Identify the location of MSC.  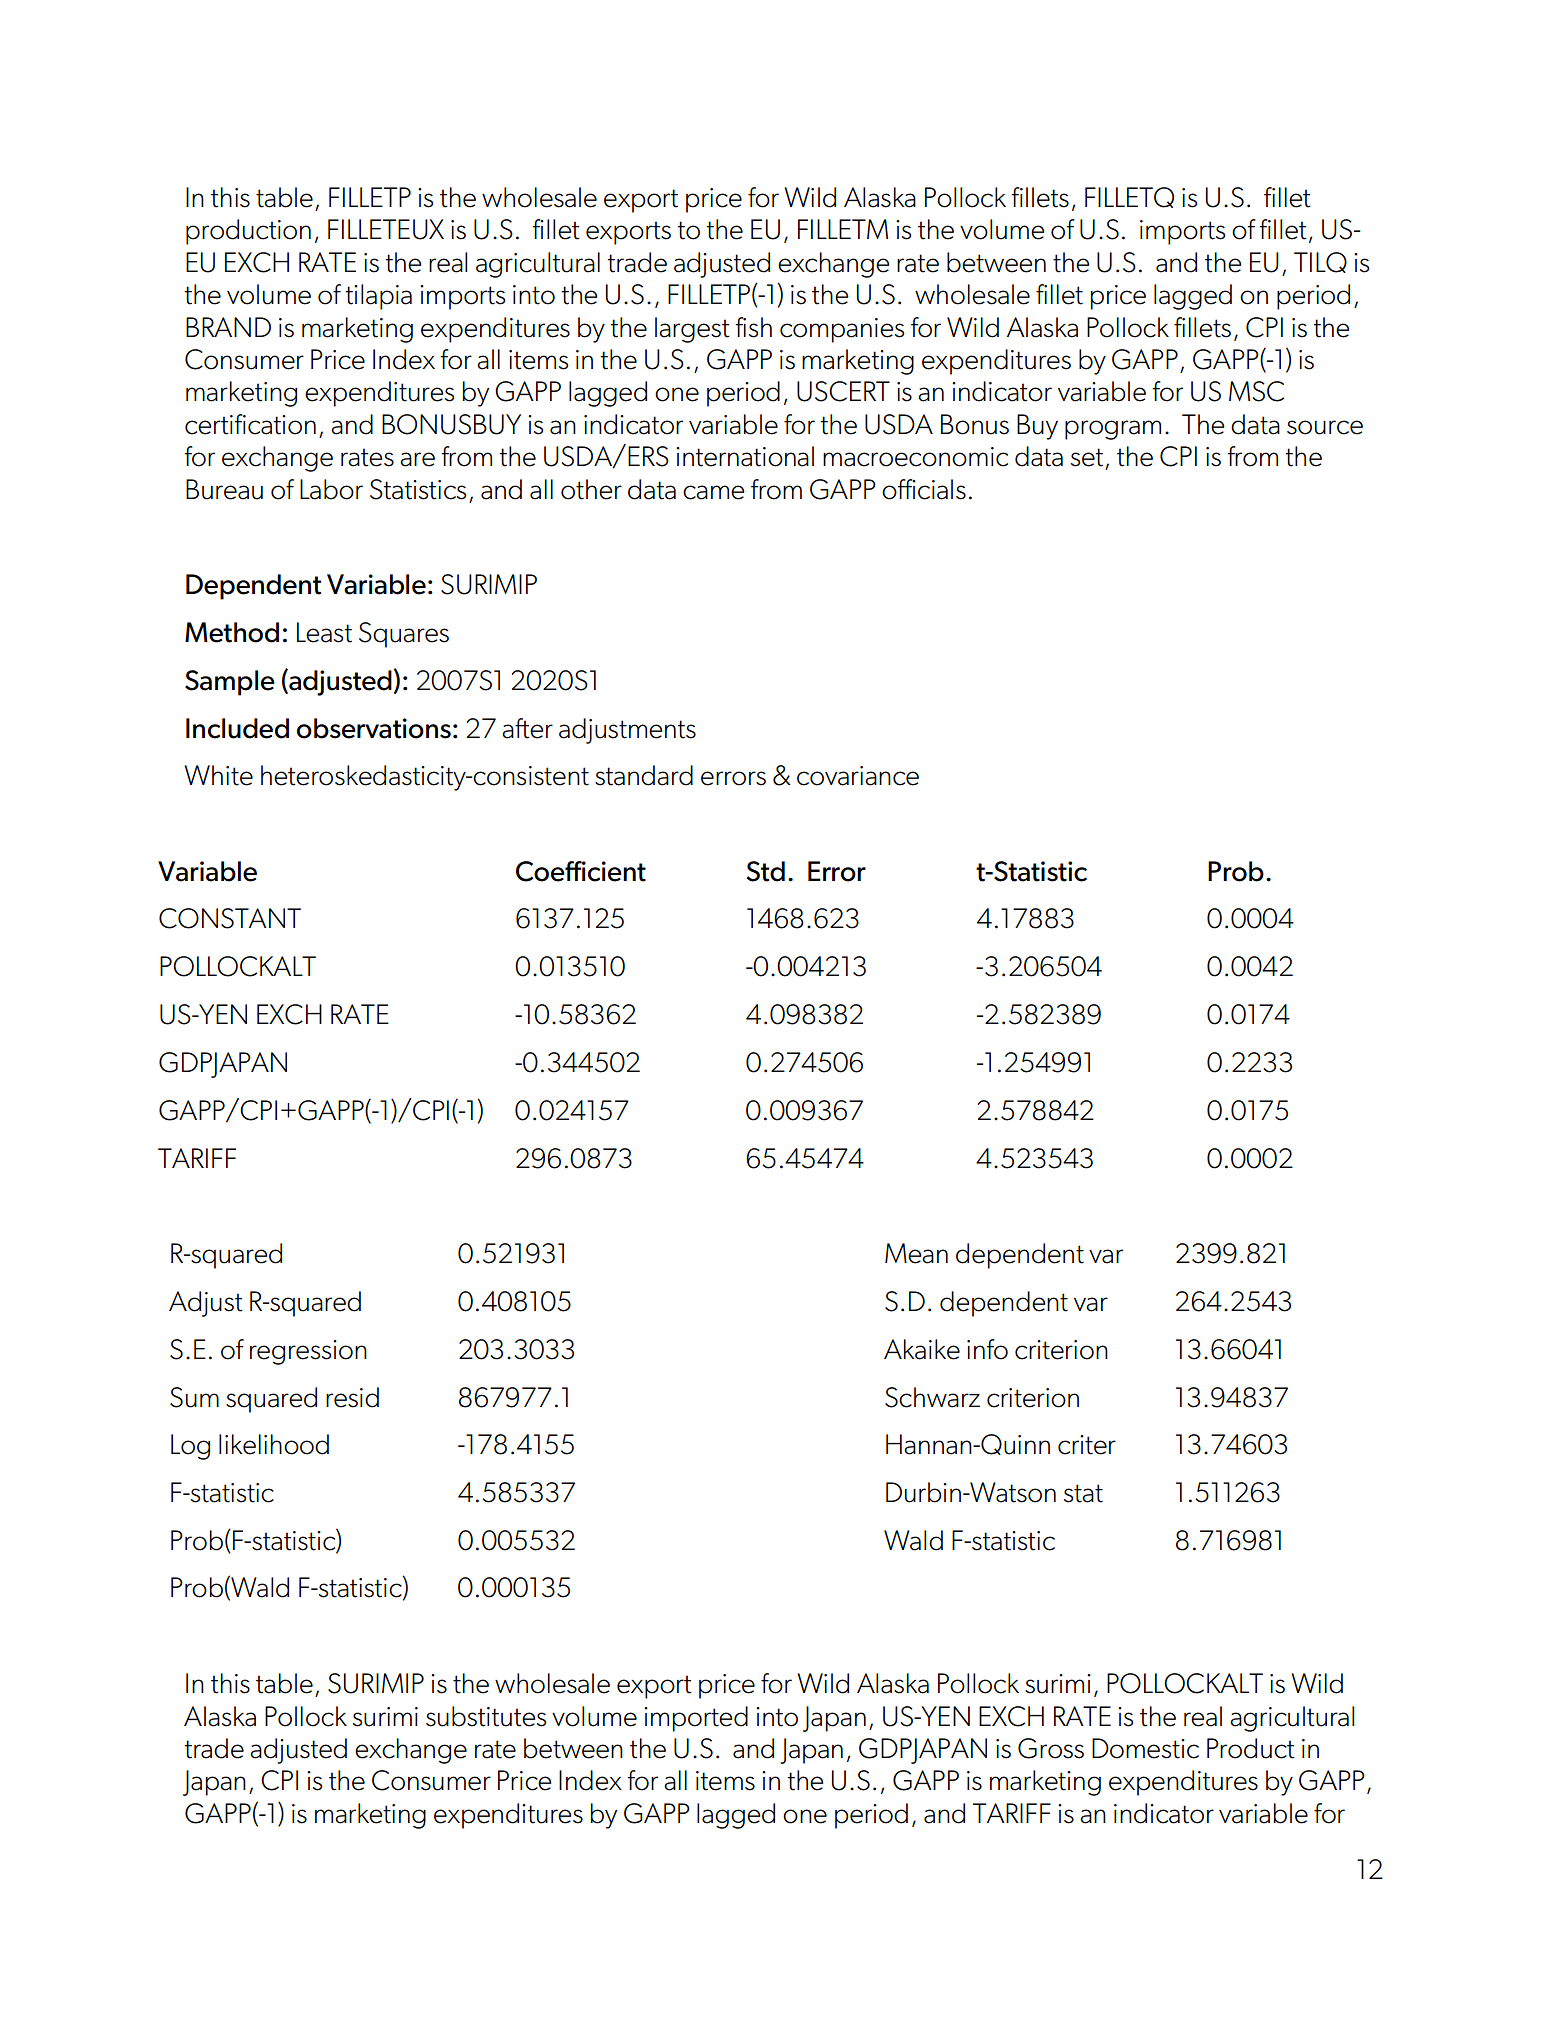
(1256, 391).
